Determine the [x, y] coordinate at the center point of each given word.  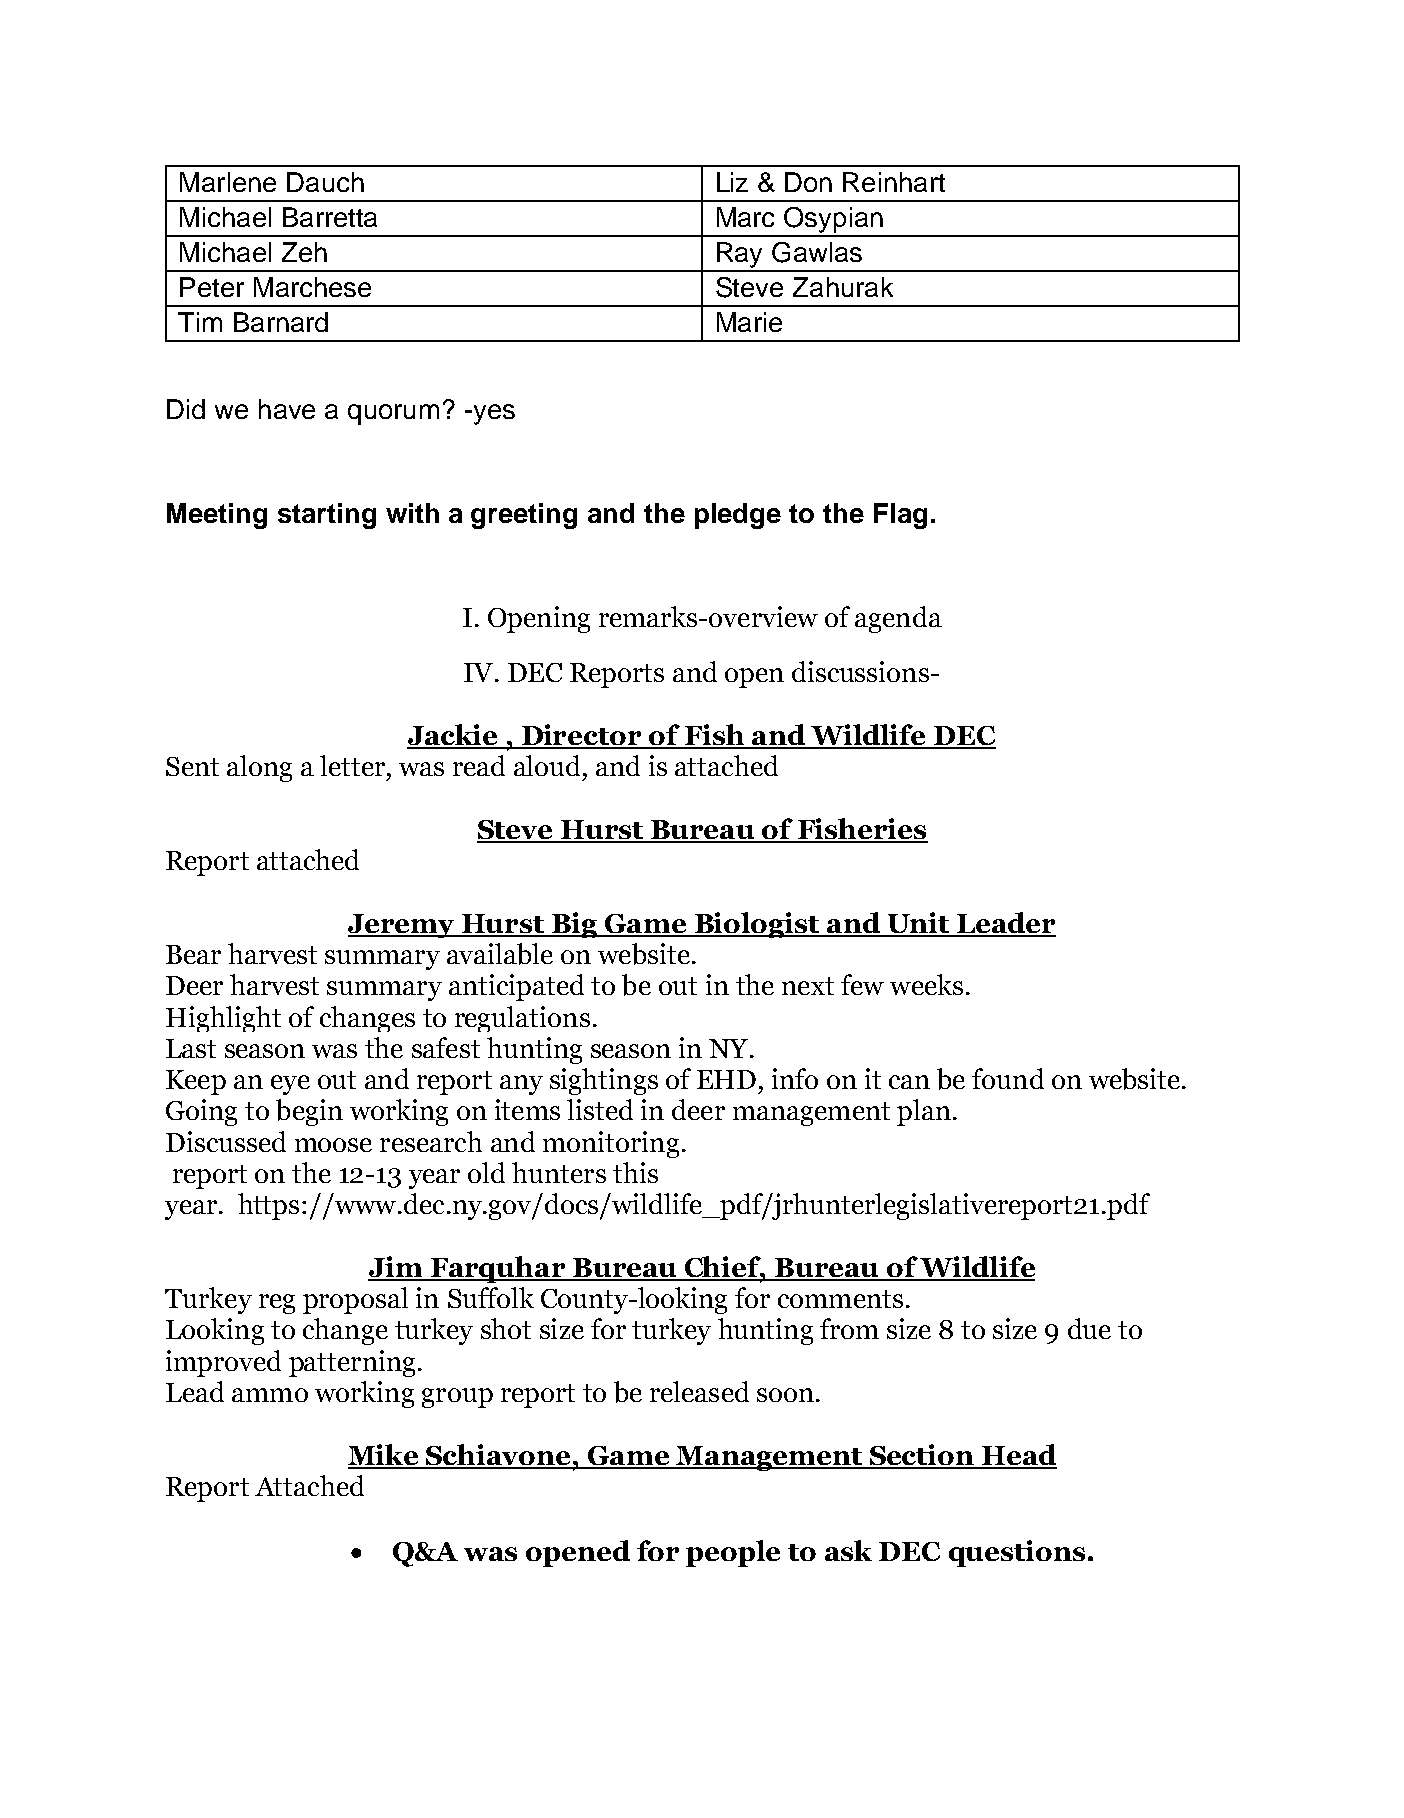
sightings [604, 1081]
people [733, 1553]
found [1008, 1078]
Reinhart [894, 182]
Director [581, 736]
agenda [898, 619]
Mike [384, 1456]
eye [290, 1085]
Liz [732, 182]
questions [1017, 1553]
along [259, 768]
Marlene [228, 182]
